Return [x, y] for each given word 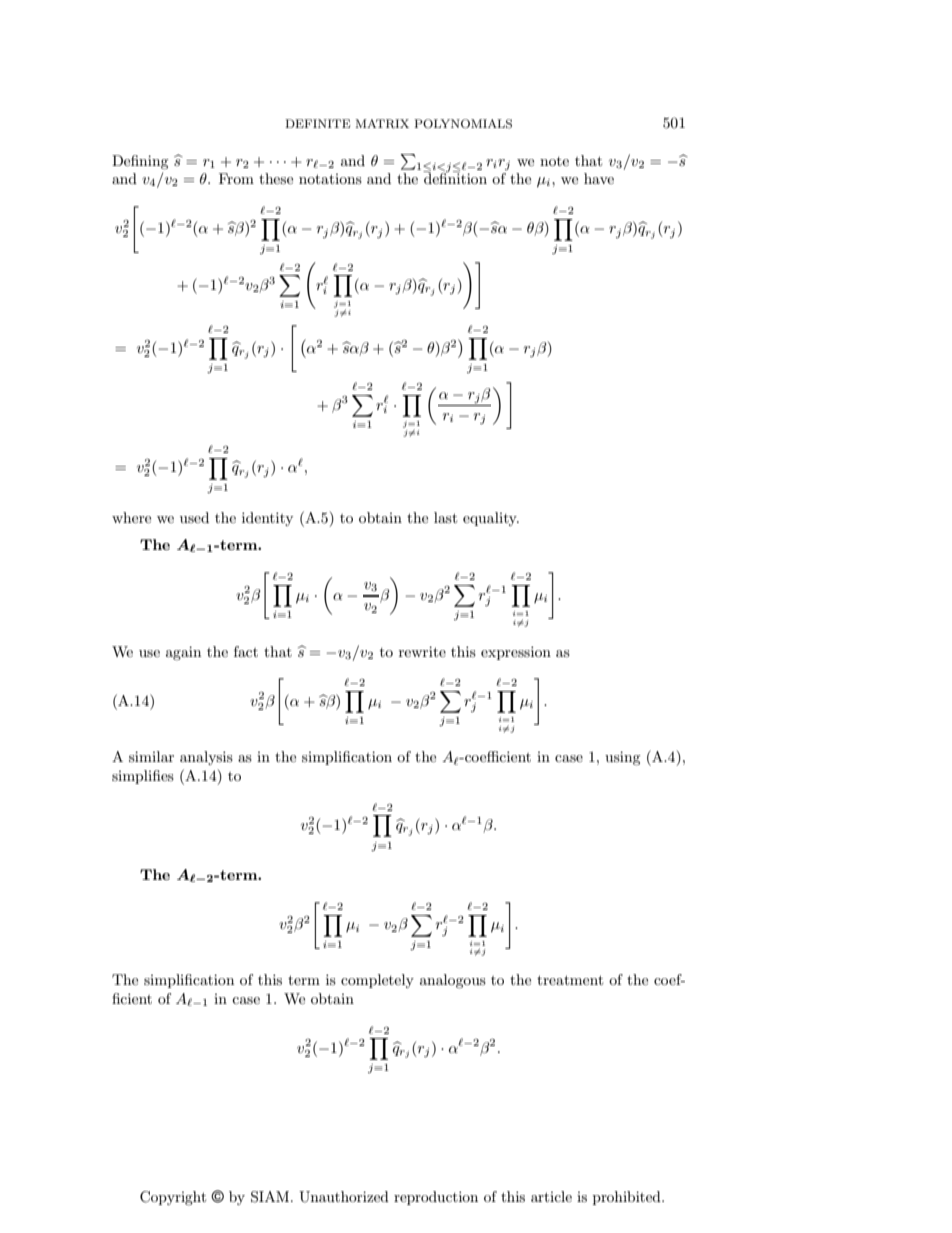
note [554, 161]
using [623, 758]
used [194, 517]
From [236, 178]
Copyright [173, 1198]
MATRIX [382, 124]
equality [491, 519]
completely [377, 981]
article [551, 1196]
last [445, 517]
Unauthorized [344, 1197]
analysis [206, 758]
